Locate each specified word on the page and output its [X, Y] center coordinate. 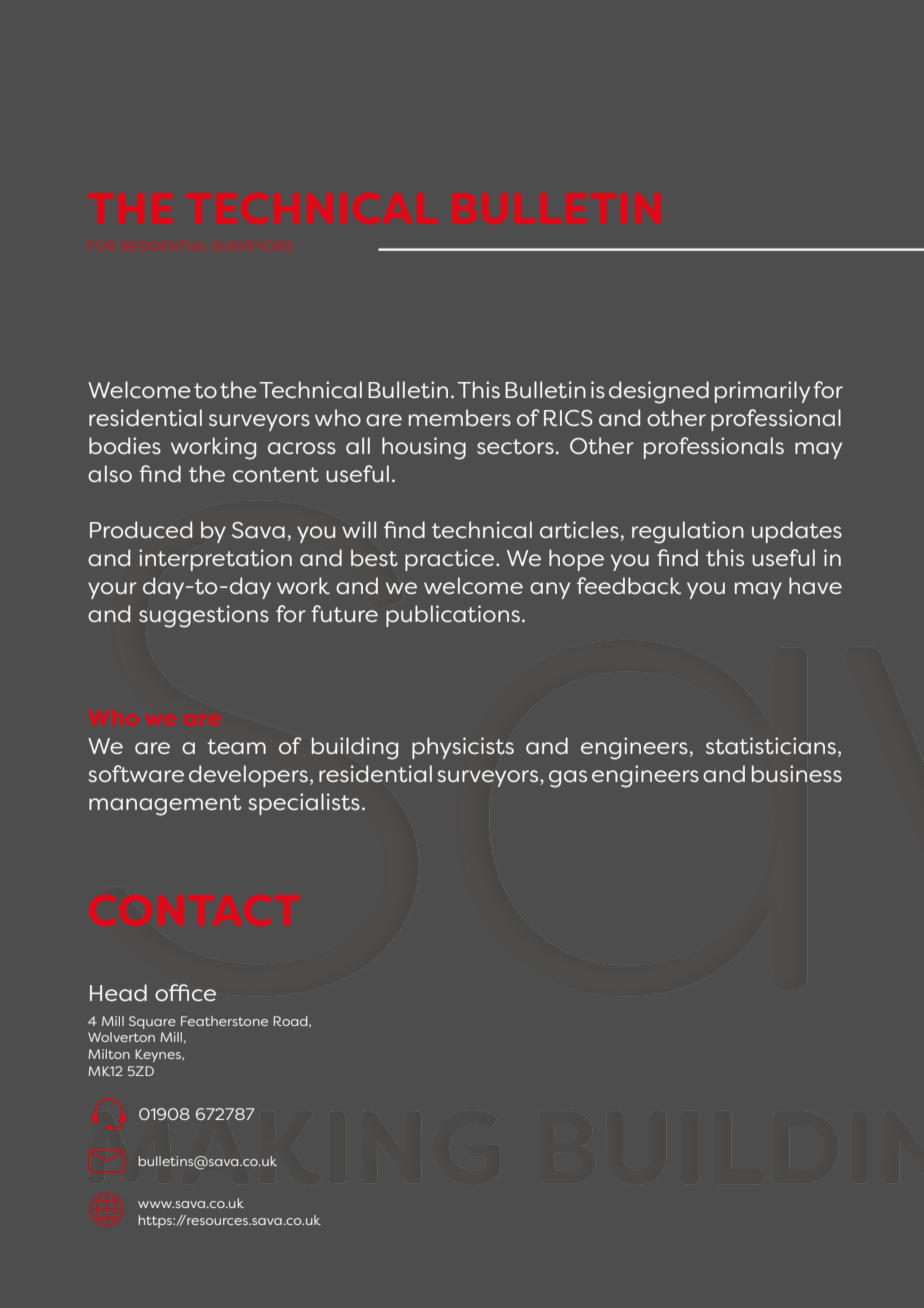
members [460, 417]
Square [152, 1022]
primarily [762, 392]
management [165, 805]
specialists [304, 804]
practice [451, 560]
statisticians [771, 745]
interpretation [215, 560]
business [797, 773]
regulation [688, 532]
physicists [463, 748]
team [236, 746]
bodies [125, 445]
